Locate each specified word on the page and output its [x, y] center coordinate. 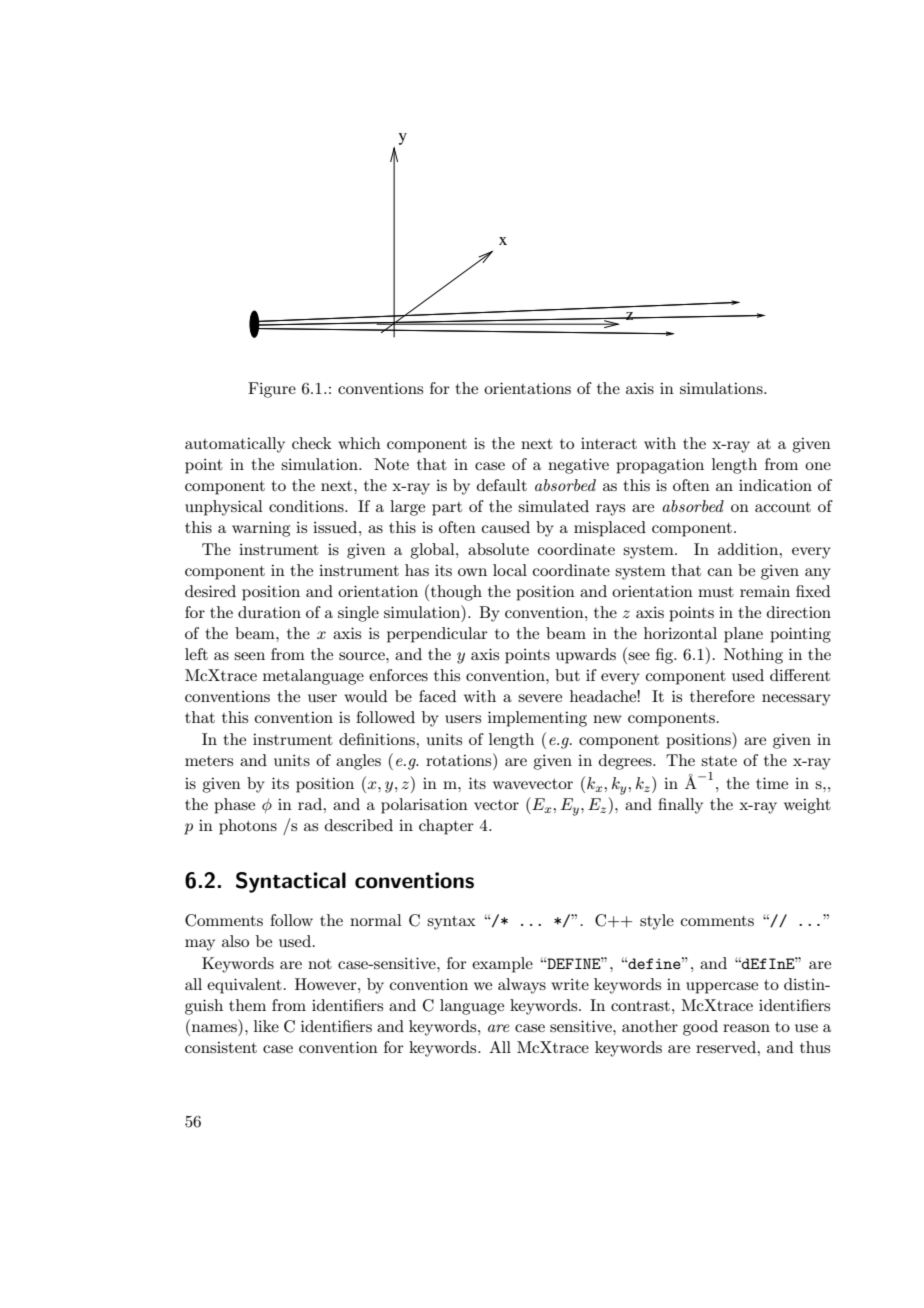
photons [248, 827]
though [455, 592]
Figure [272, 390]
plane [743, 635]
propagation [660, 466]
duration [269, 612]
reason [746, 1028]
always [522, 986]
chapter [446, 827]
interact [609, 443]
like [266, 1026]
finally [680, 806]
